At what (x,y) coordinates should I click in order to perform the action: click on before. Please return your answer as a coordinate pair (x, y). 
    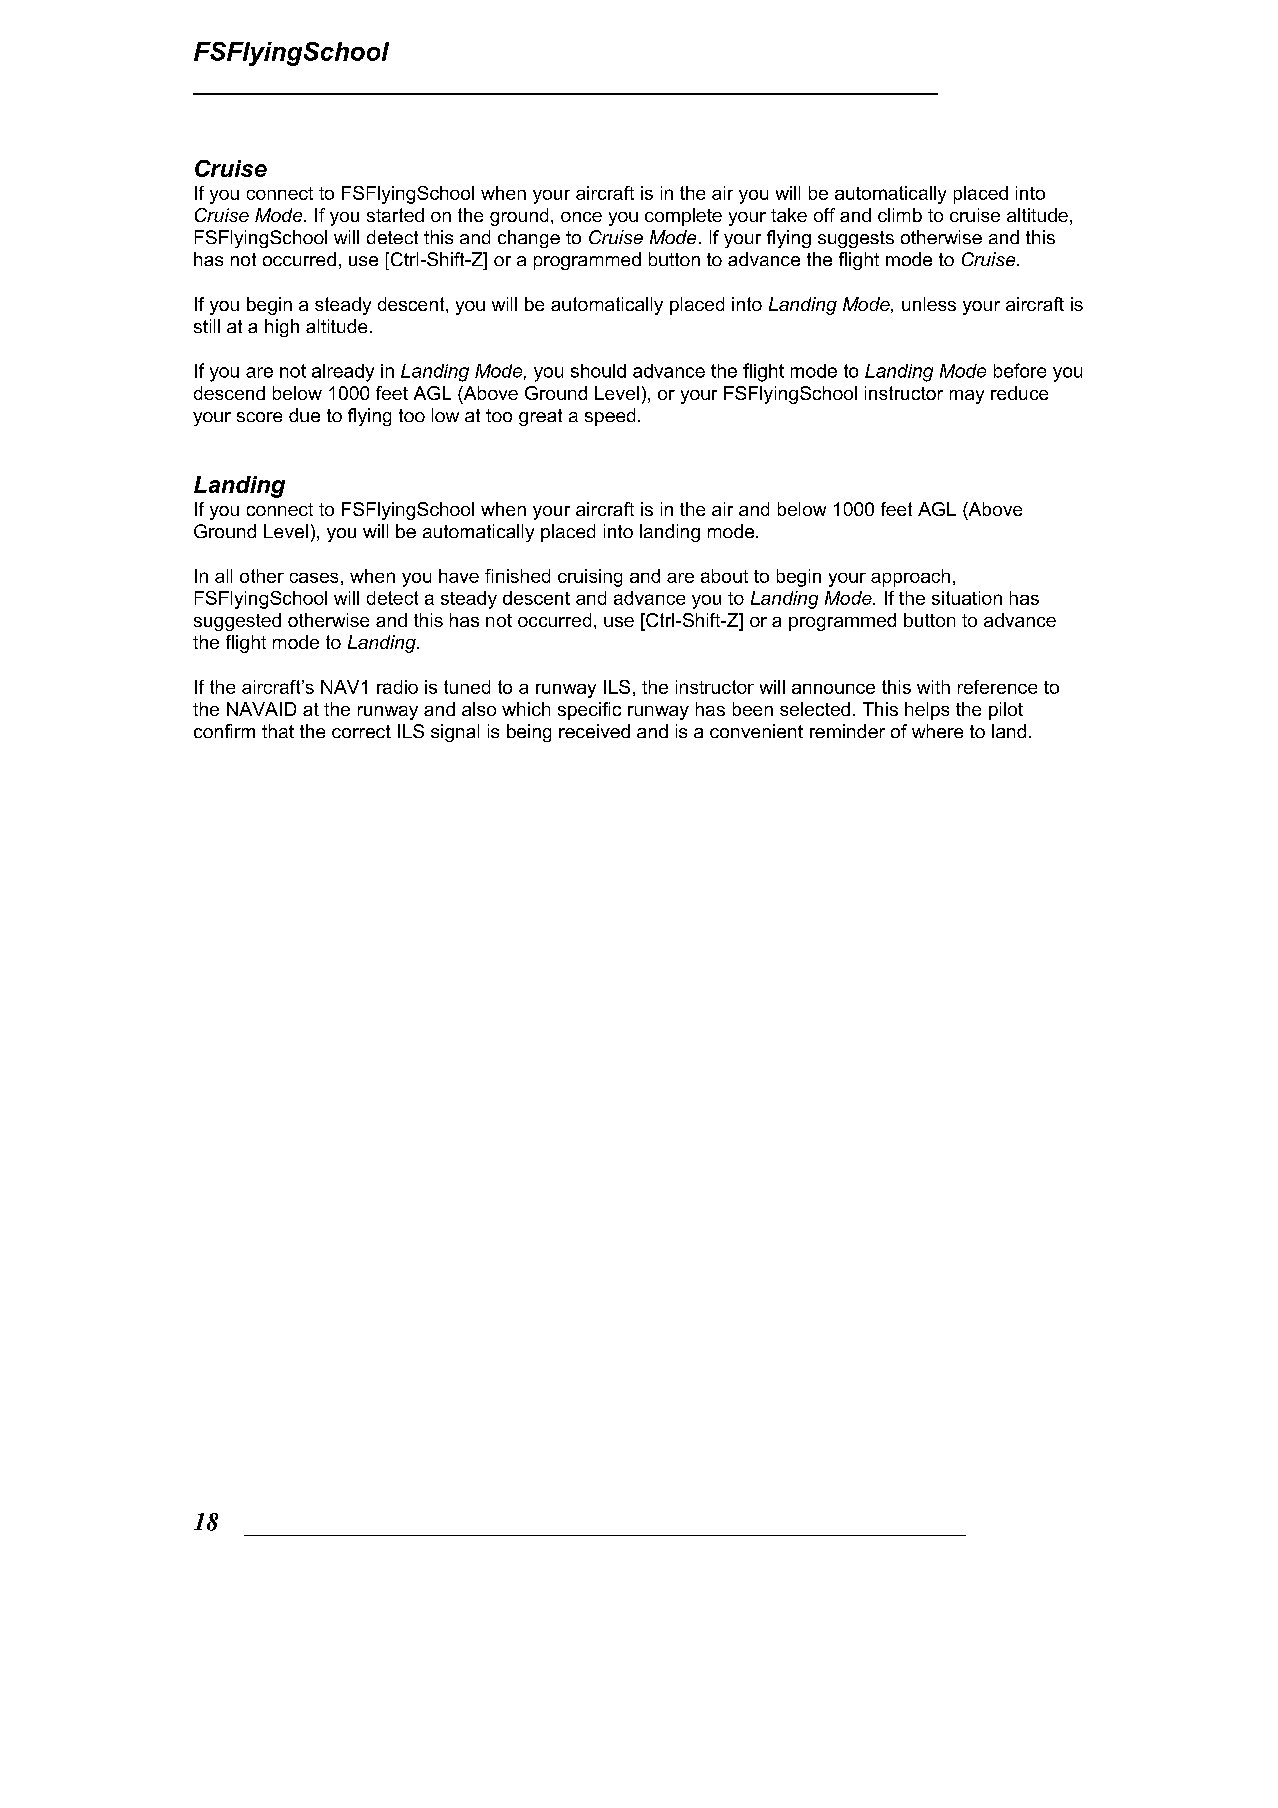
    Looking at the image, I should click on (1020, 370).
